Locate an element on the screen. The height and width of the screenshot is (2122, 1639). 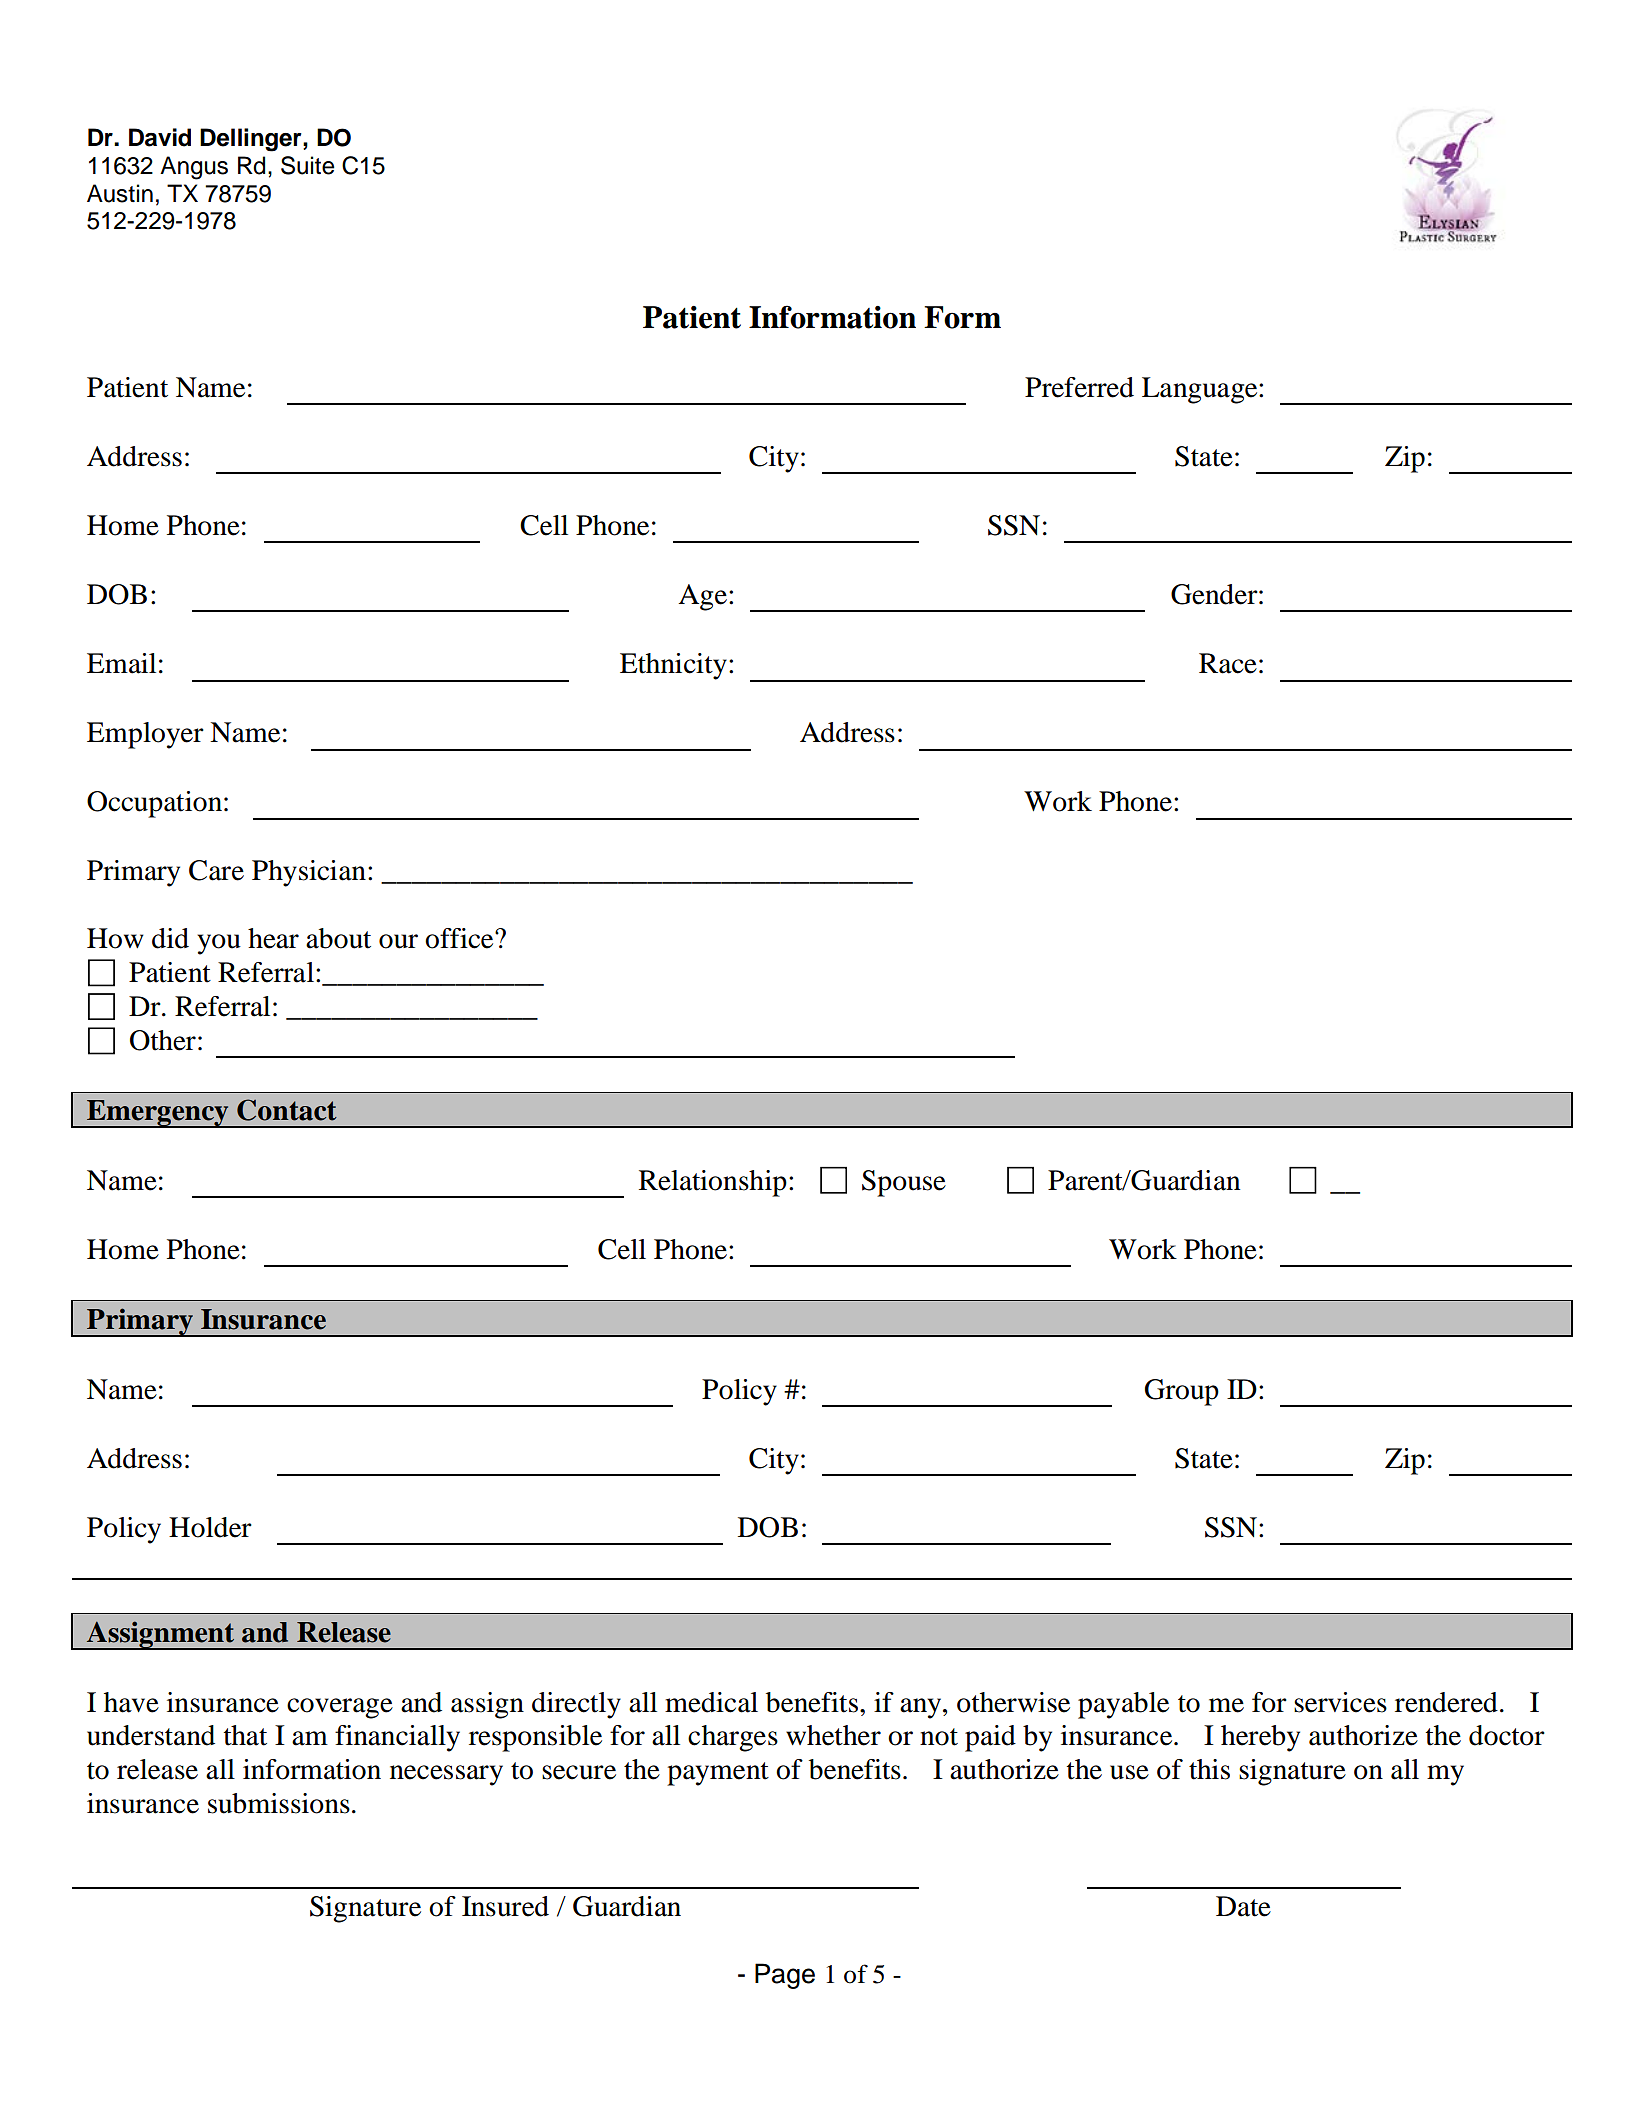
submissions is located at coordinates (279, 1803).
